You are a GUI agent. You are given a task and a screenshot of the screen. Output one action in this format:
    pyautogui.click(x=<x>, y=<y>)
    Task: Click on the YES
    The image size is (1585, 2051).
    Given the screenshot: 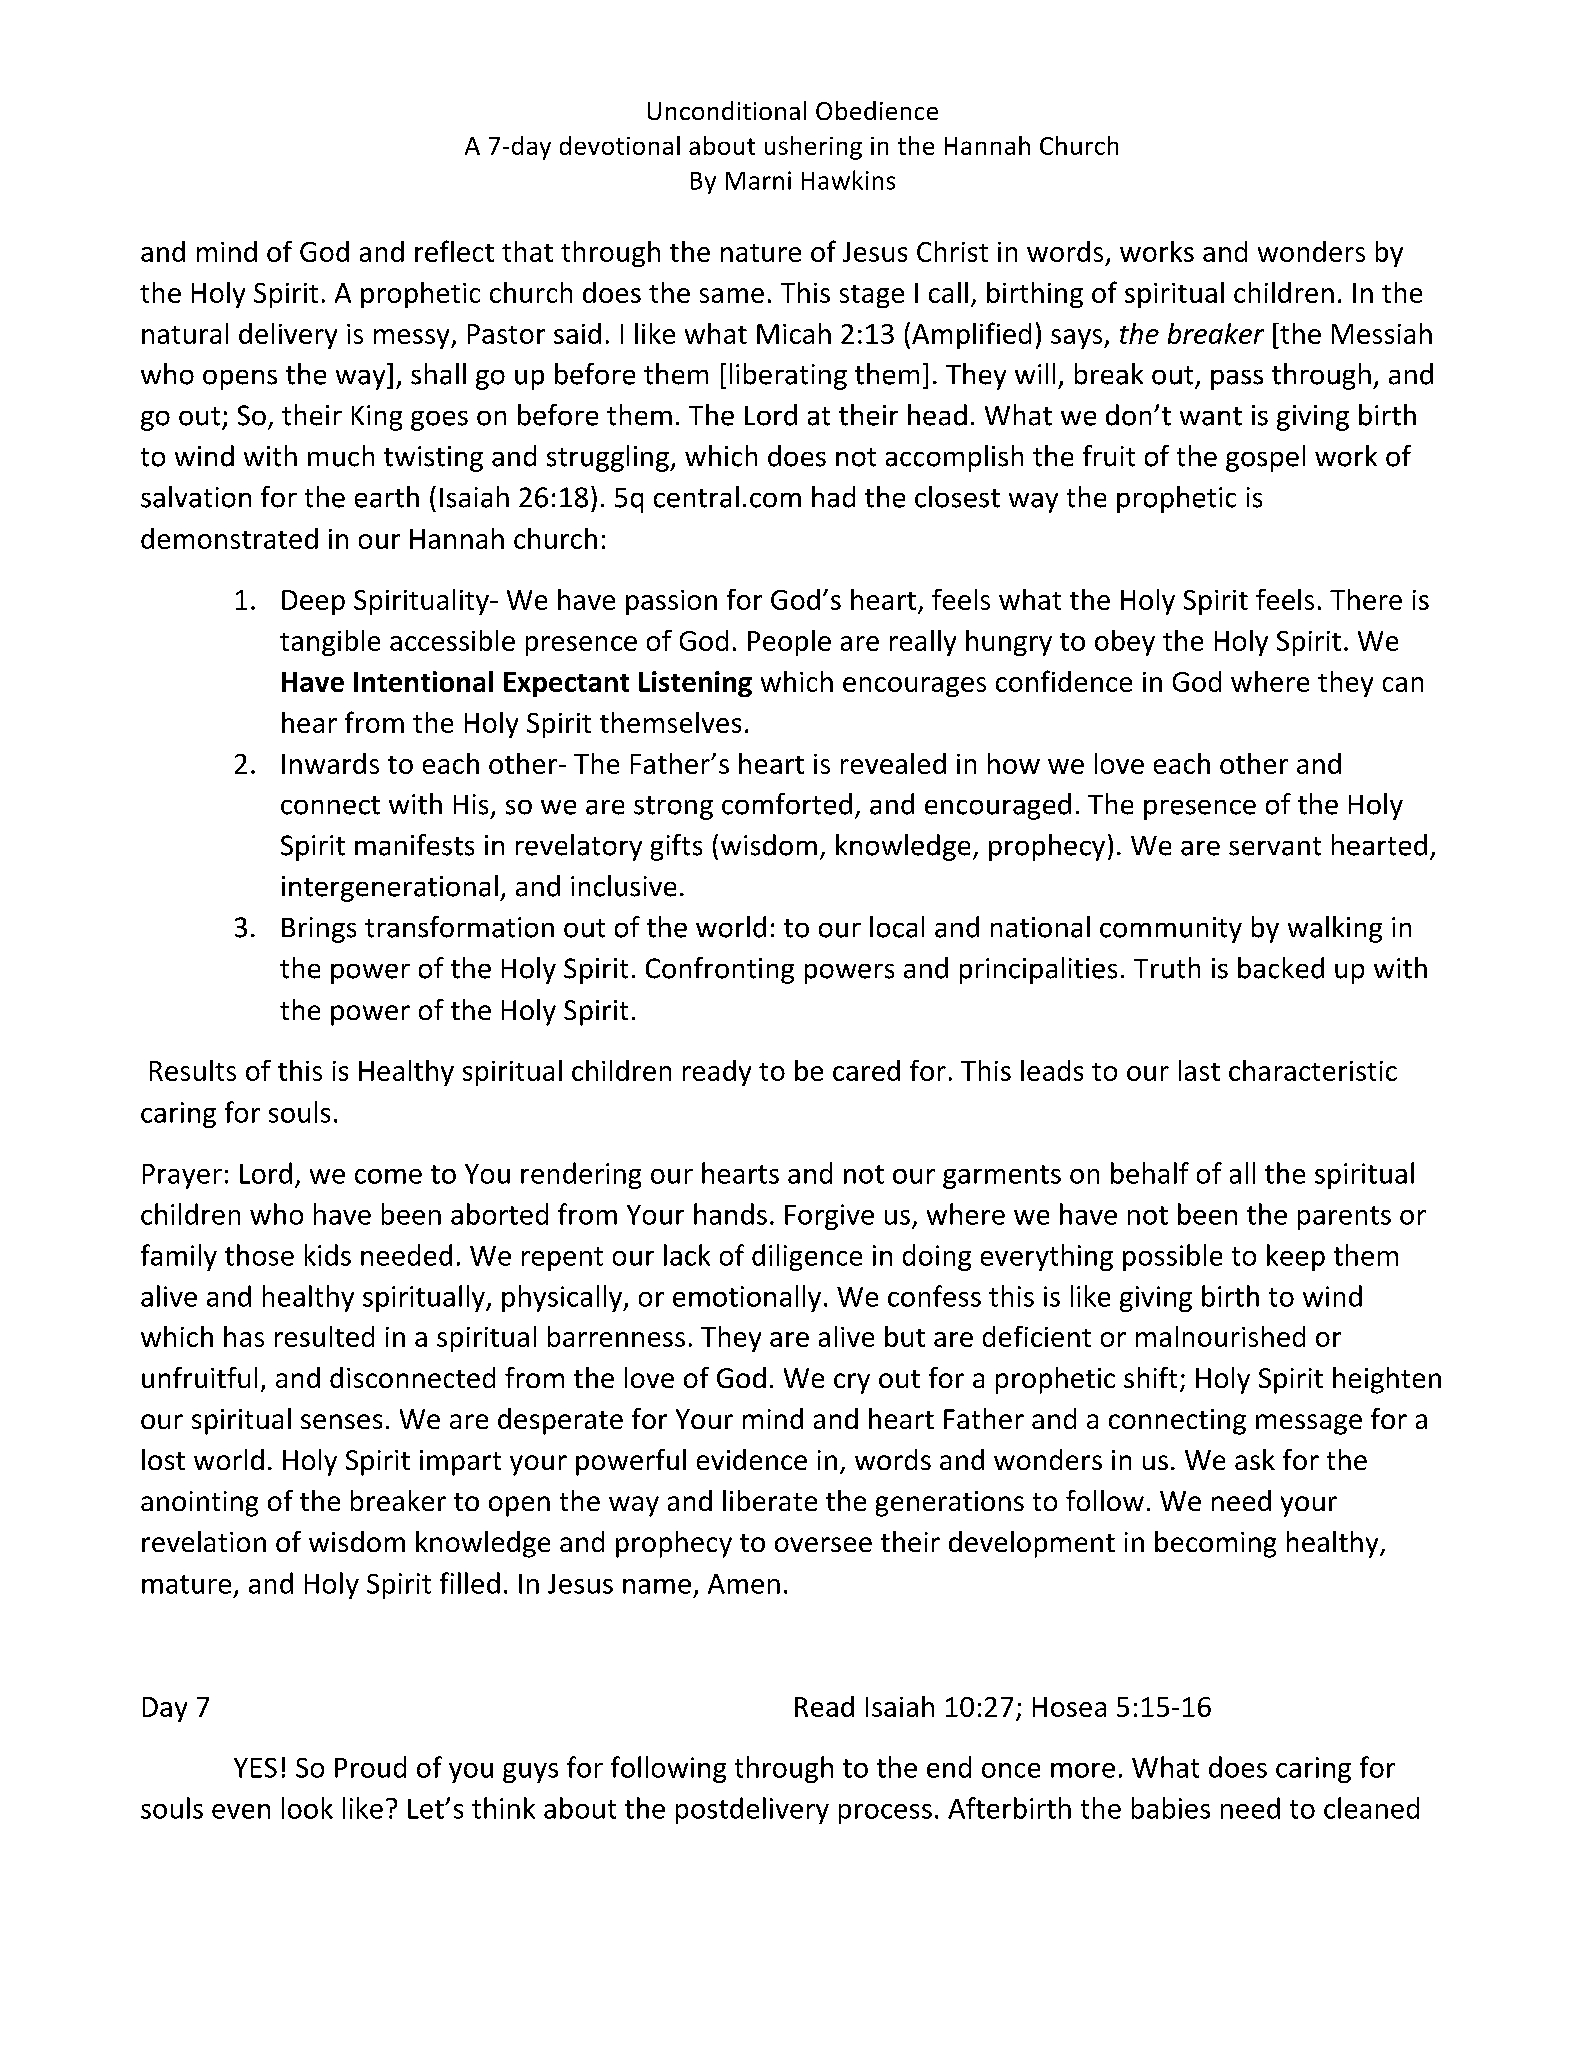 What is the action you would take?
    pyautogui.click(x=255, y=1768)
